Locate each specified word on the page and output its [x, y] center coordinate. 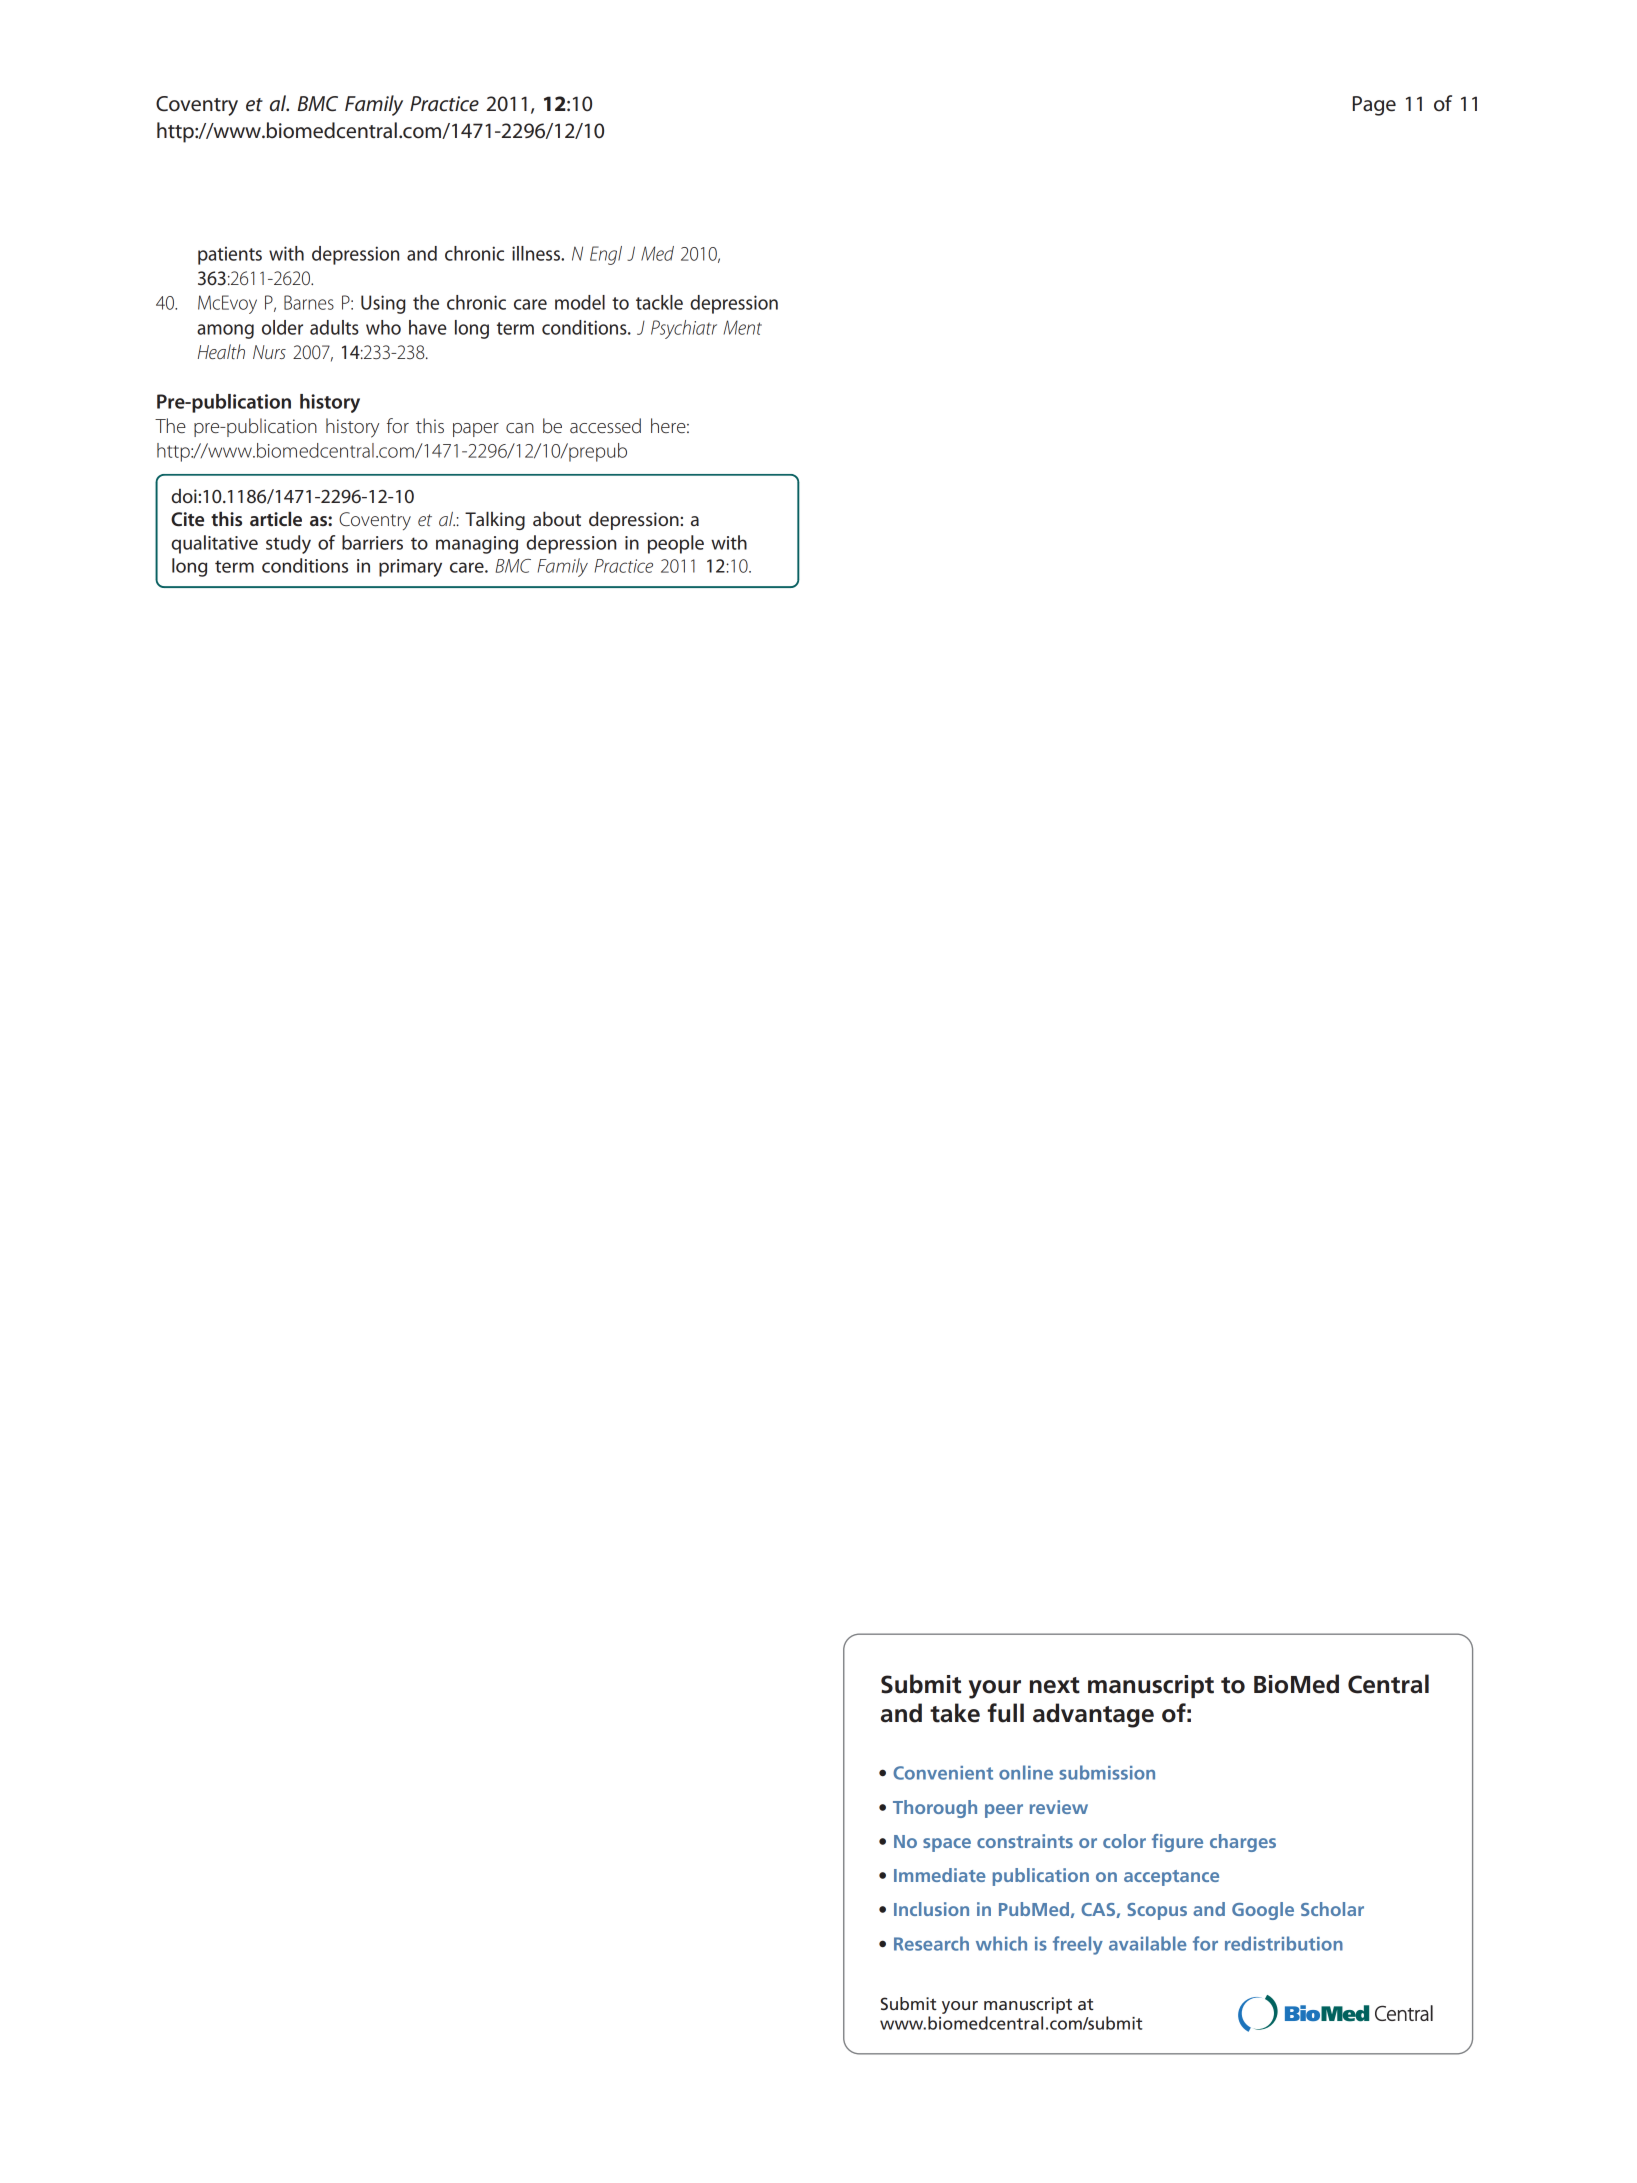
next [1055, 1685]
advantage [1093, 1715]
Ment [743, 327]
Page [1374, 106]
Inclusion [931, 1909]
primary [410, 568]
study [288, 544]
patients [230, 255]
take [955, 1713]
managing [477, 545]
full [1006, 1713]
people [676, 544]
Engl [606, 255]
